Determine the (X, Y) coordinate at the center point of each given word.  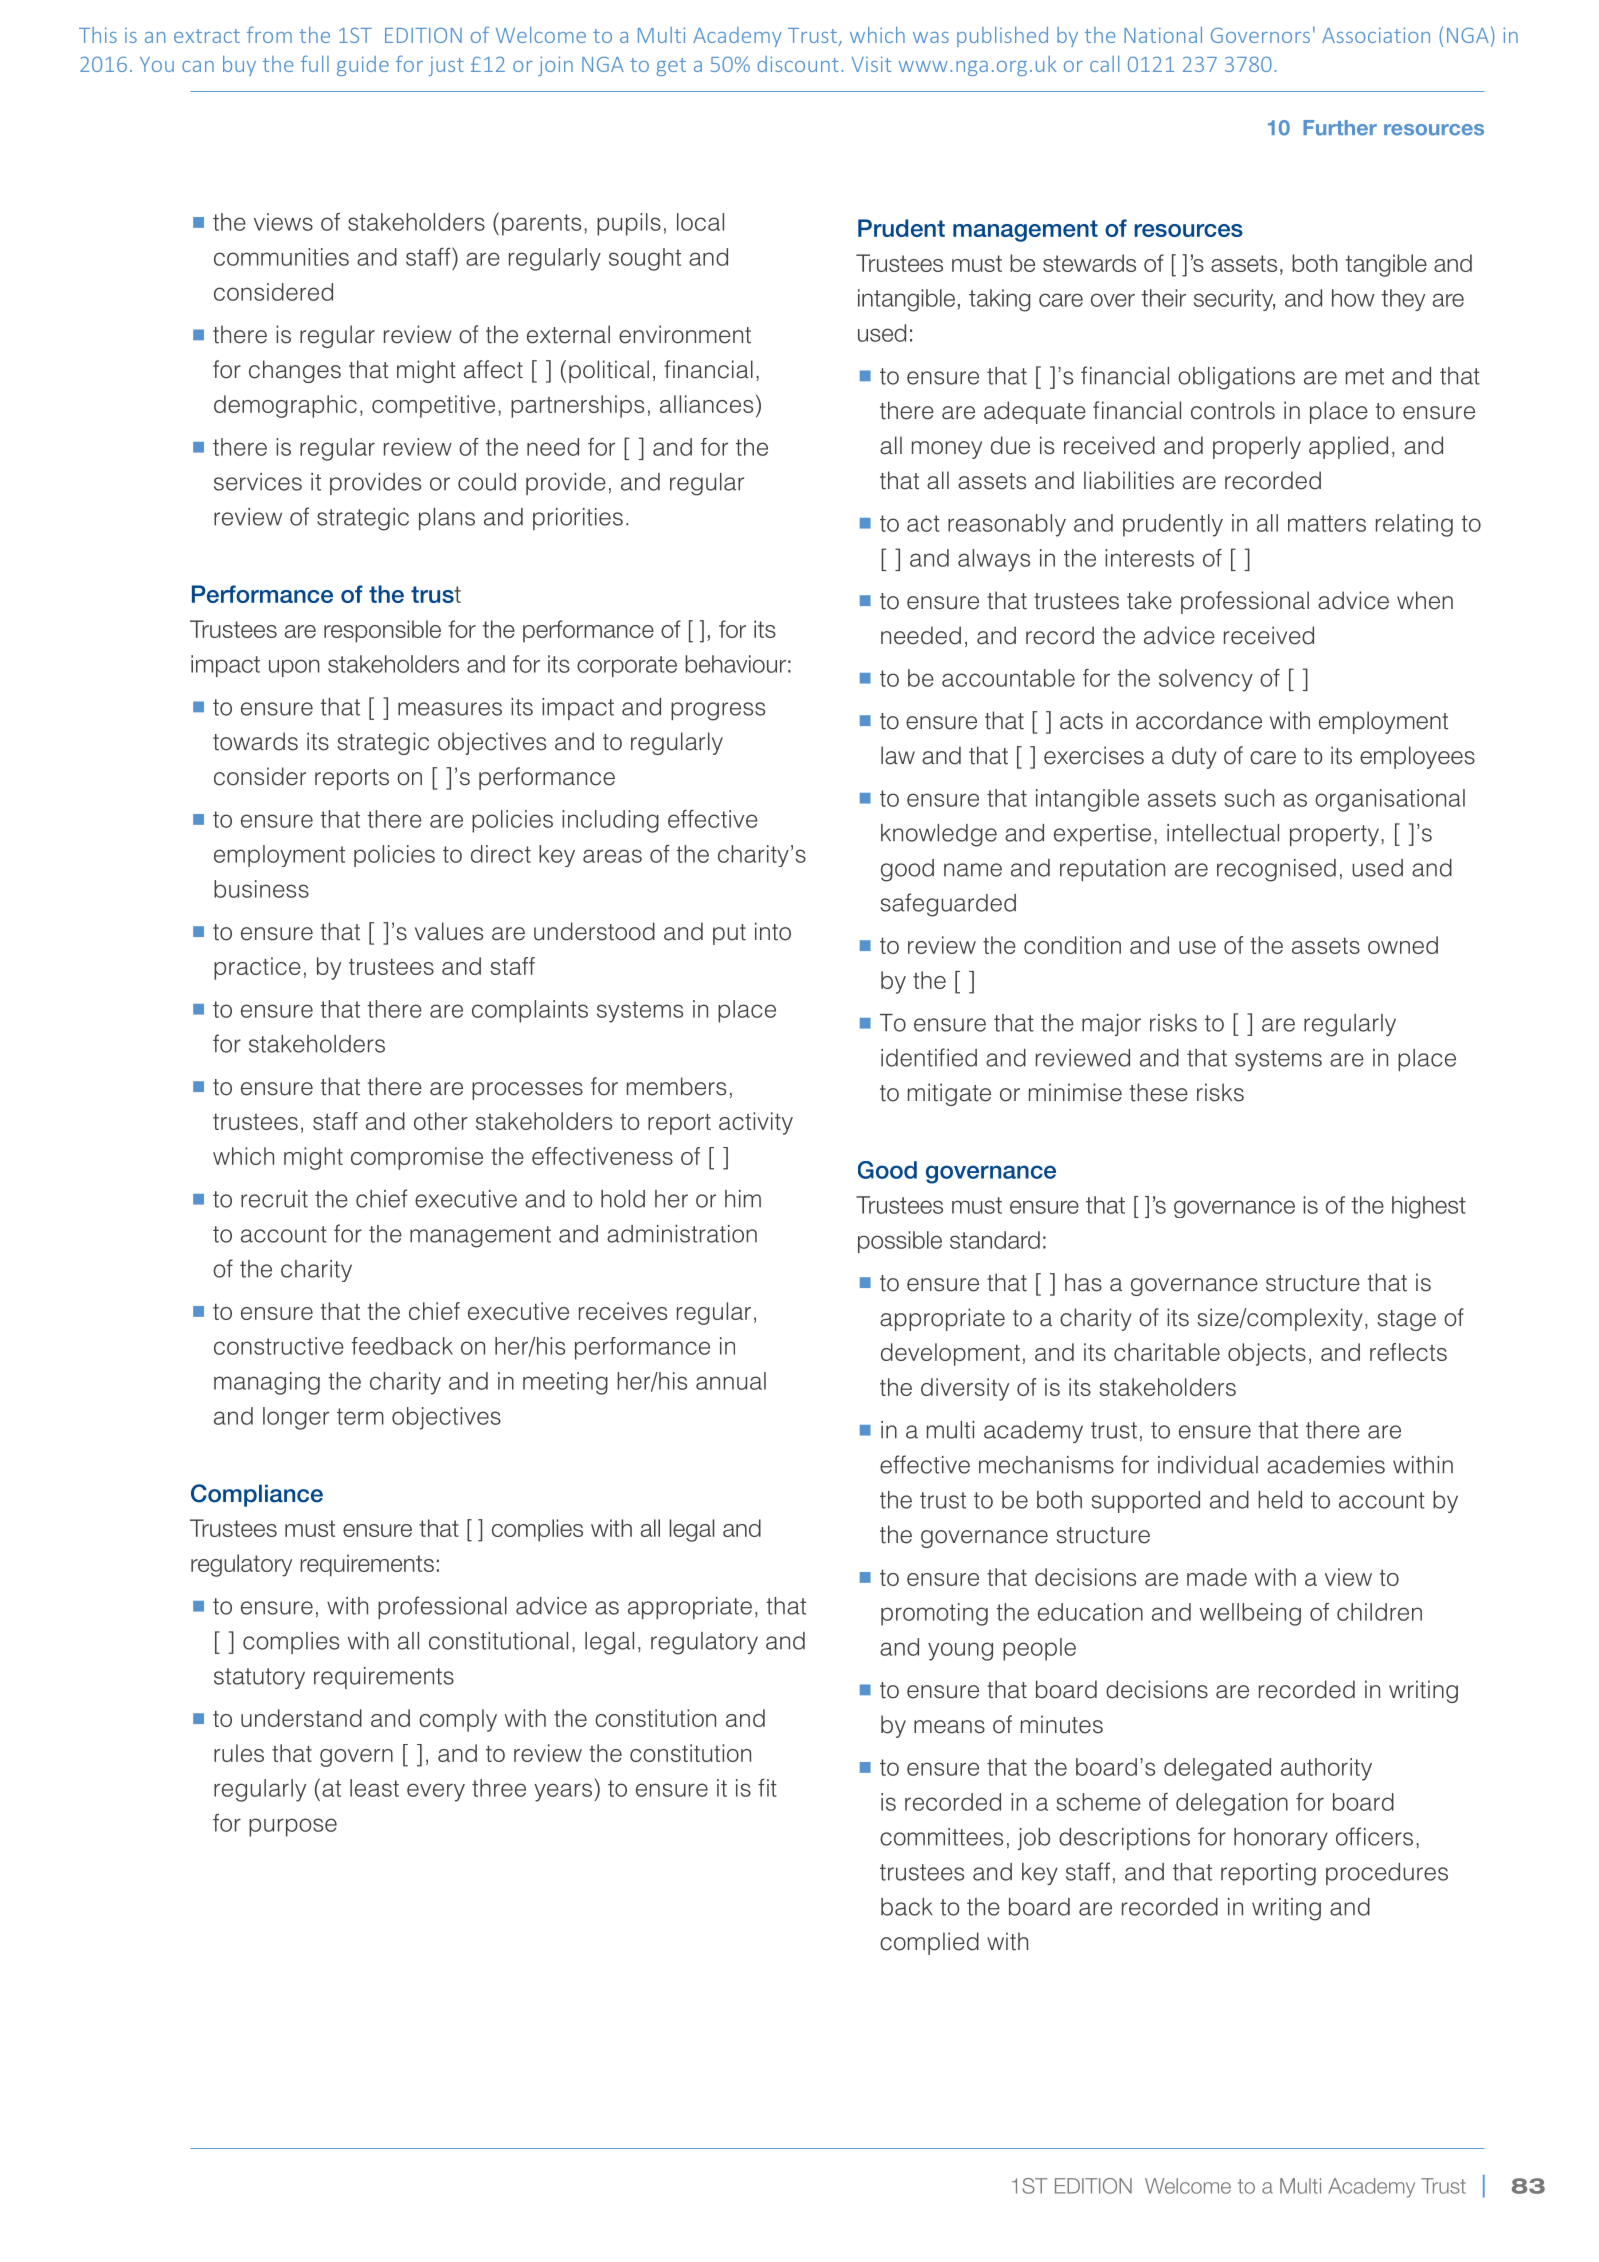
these (1159, 1092)
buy (239, 66)
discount (798, 64)
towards (255, 741)
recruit (274, 1199)
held (1280, 1500)
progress (718, 711)
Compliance (257, 1495)
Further (1340, 128)
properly (1257, 447)
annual (731, 1381)
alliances (706, 404)
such (1249, 798)
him (743, 1199)
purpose (293, 1827)
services (258, 482)
